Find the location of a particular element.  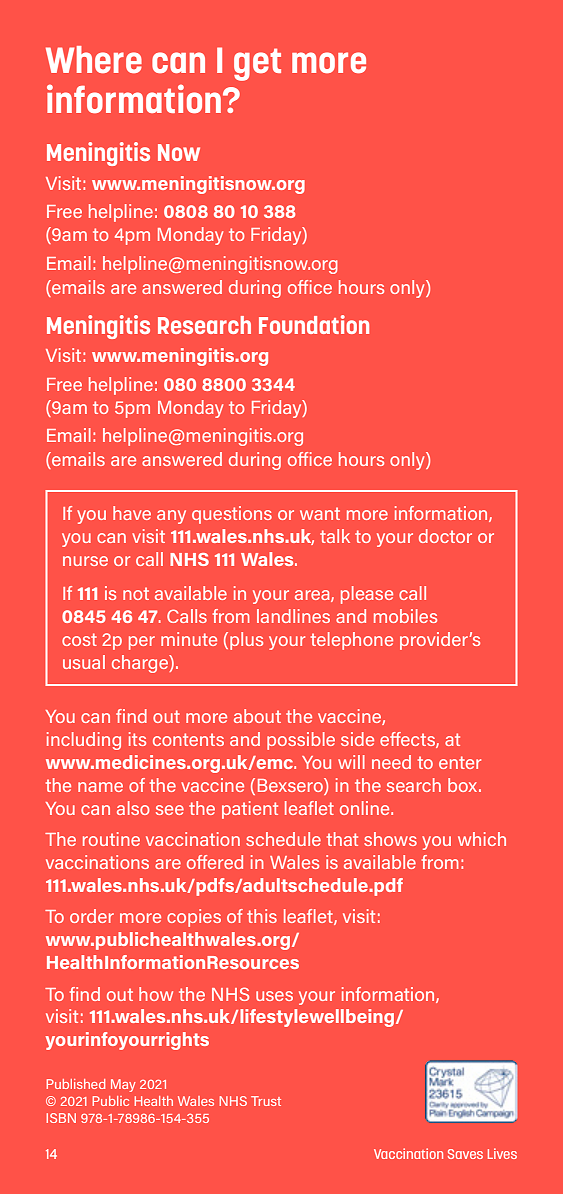

Trust is located at coordinates (266, 1101).
